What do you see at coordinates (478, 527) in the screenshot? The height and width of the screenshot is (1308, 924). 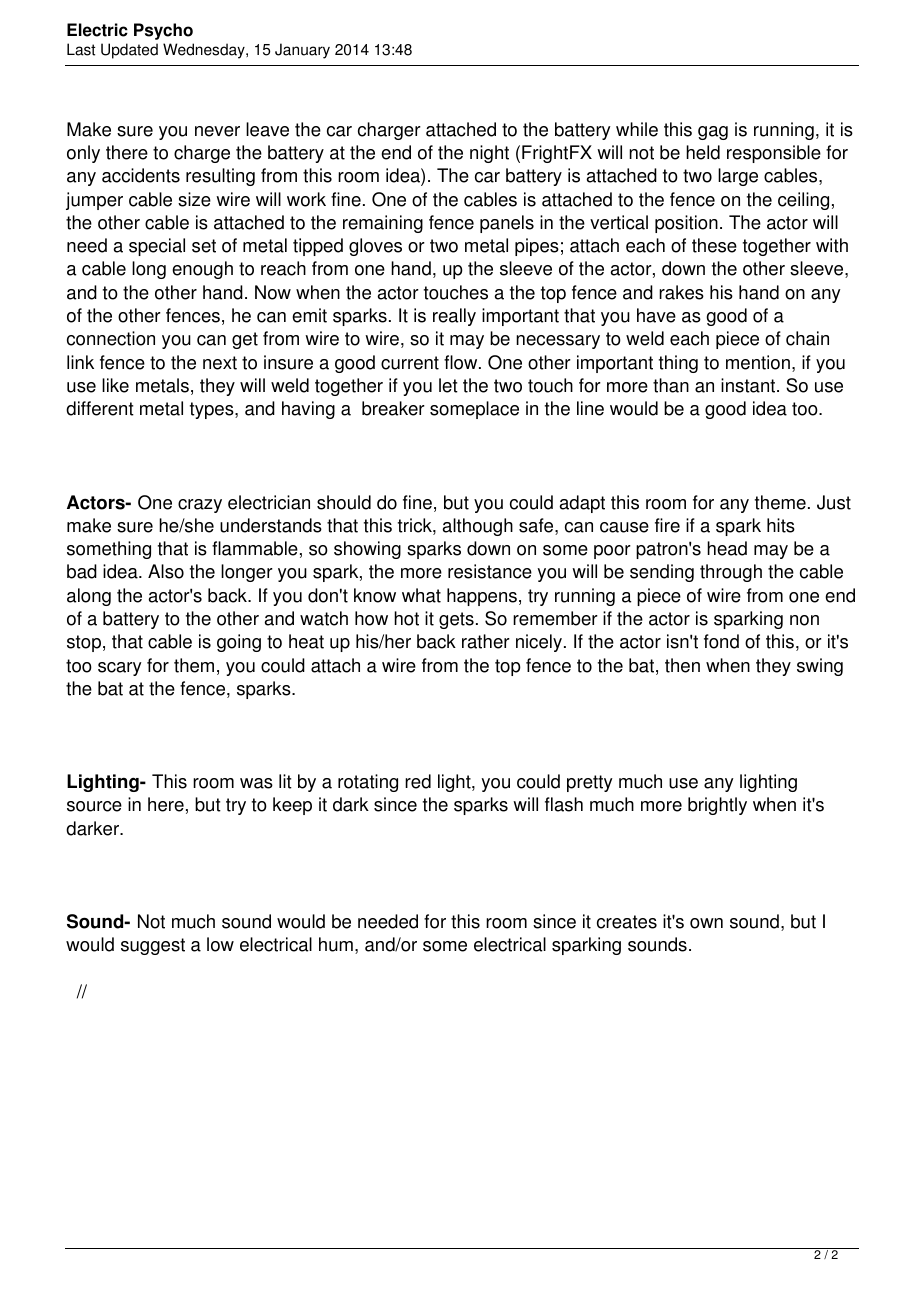 I see `although` at bounding box center [478, 527].
